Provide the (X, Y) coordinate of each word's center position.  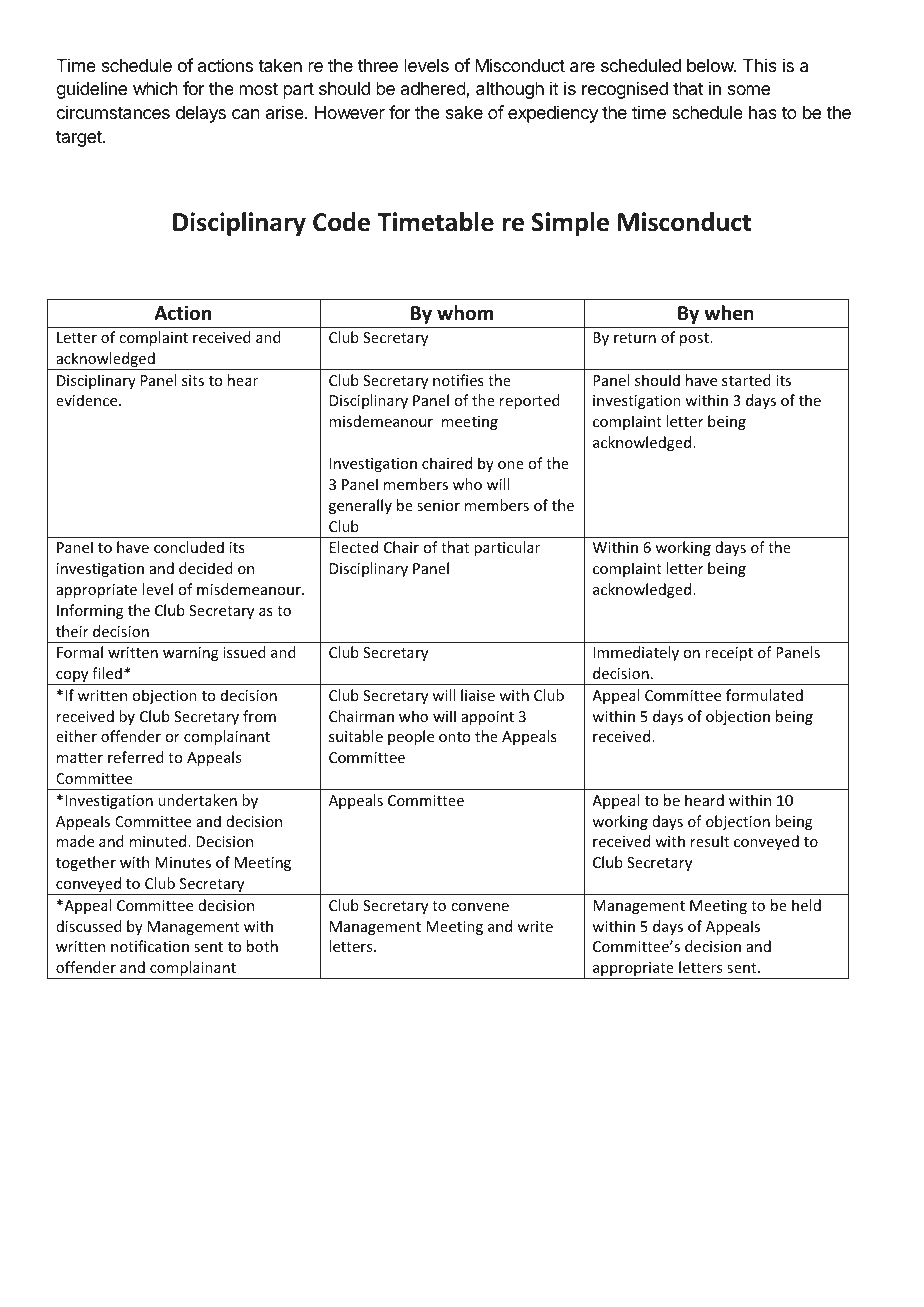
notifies (458, 380)
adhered (434, 90)
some (749, 90)
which (155, 88)
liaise (478, 695)
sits (193, 380)
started (746, 380)
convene (480, 907)
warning (191, 654)
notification (150, 946)
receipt (729, 654)
